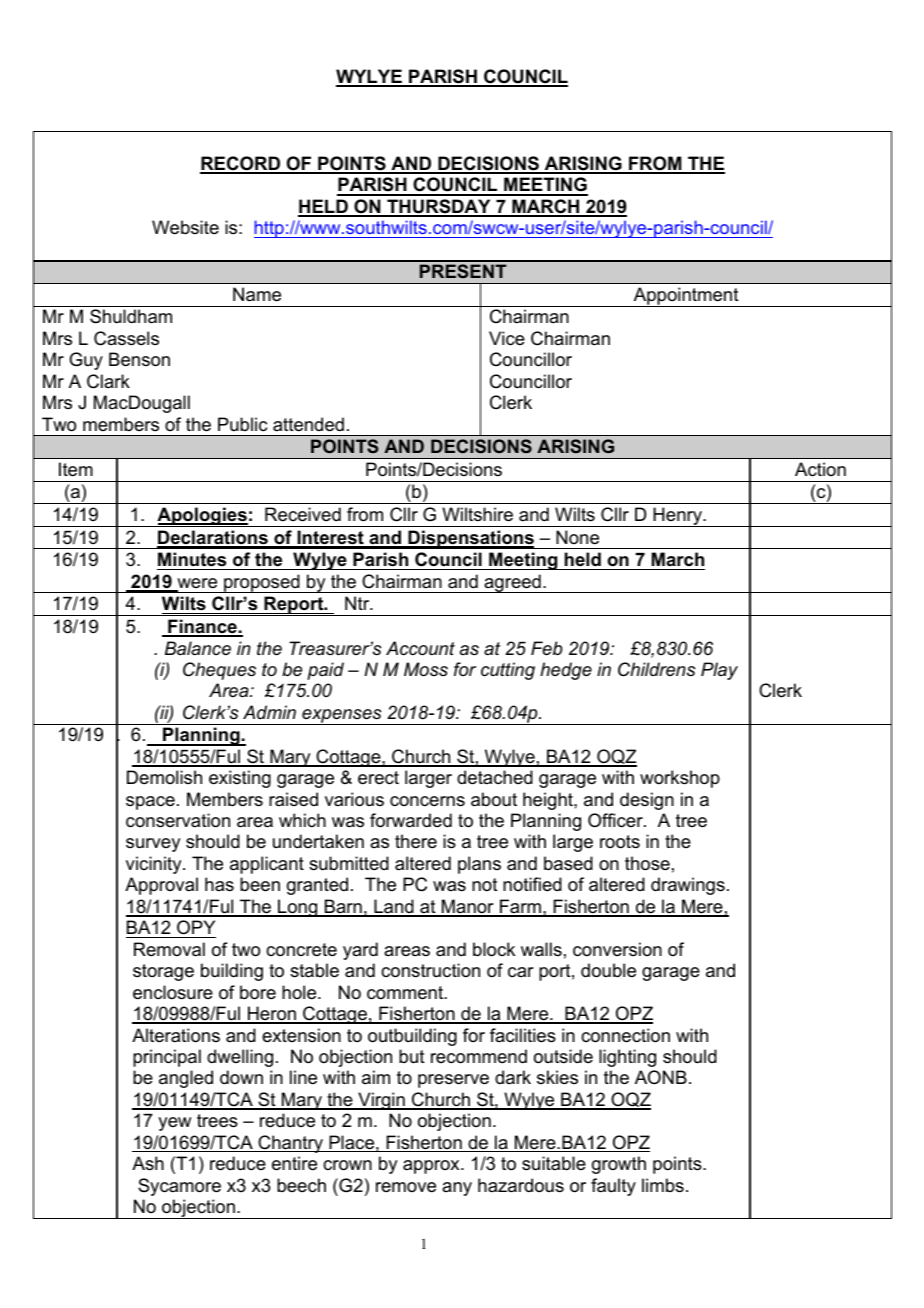 The image size is (924, 1308). Describe the element at coordinates (202, 517) in the page. I see `Apologies` at that location.
